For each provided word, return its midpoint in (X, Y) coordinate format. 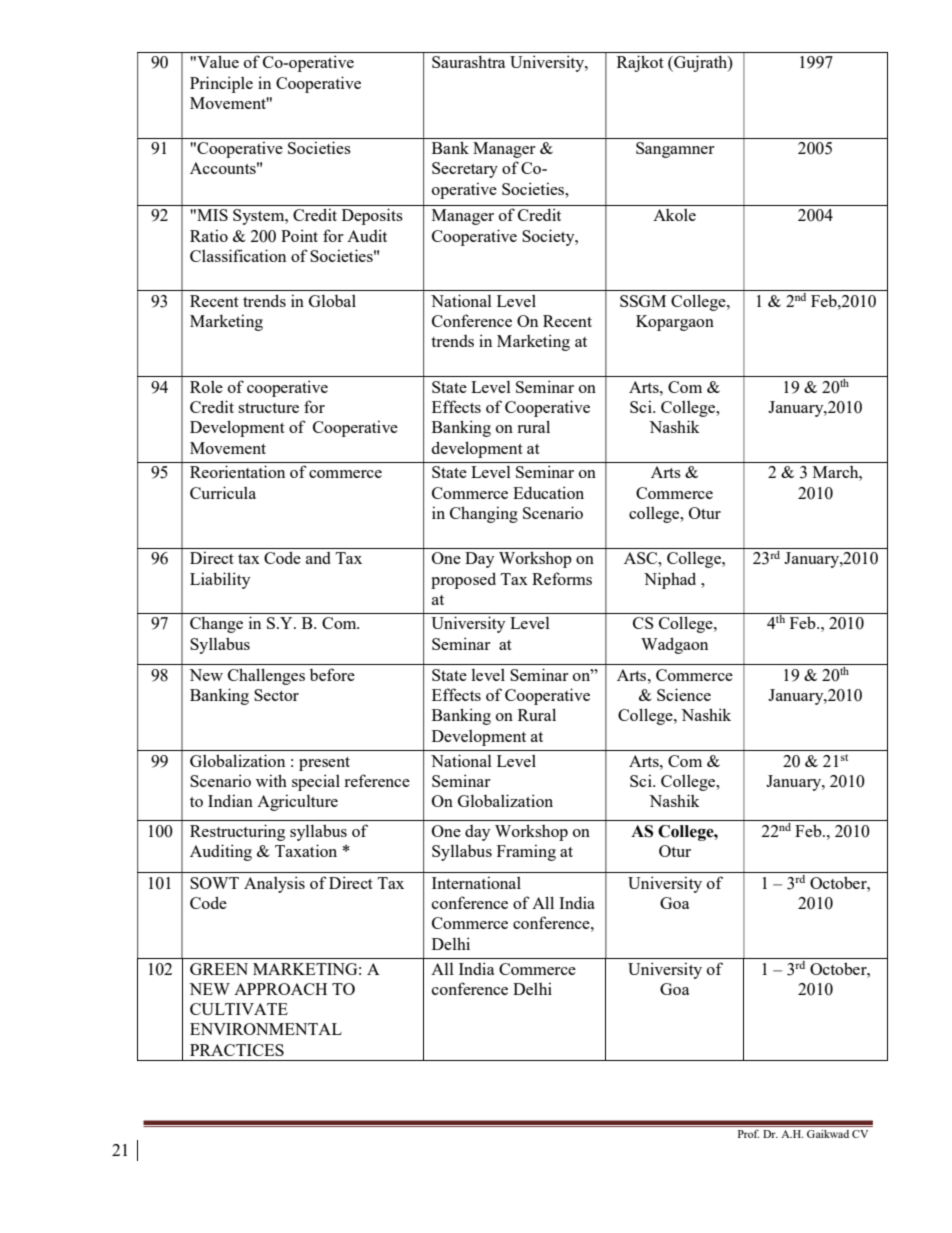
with (271, 780)
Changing (484, 514)
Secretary (465, 170)
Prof (748, 1134)
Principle (221, 84)
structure (268, 408)
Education (548, 492)
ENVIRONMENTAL (266, 1029)
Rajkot (640, 63)
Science (684, 694)
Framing (526, 852)
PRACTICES (237, 1050)
